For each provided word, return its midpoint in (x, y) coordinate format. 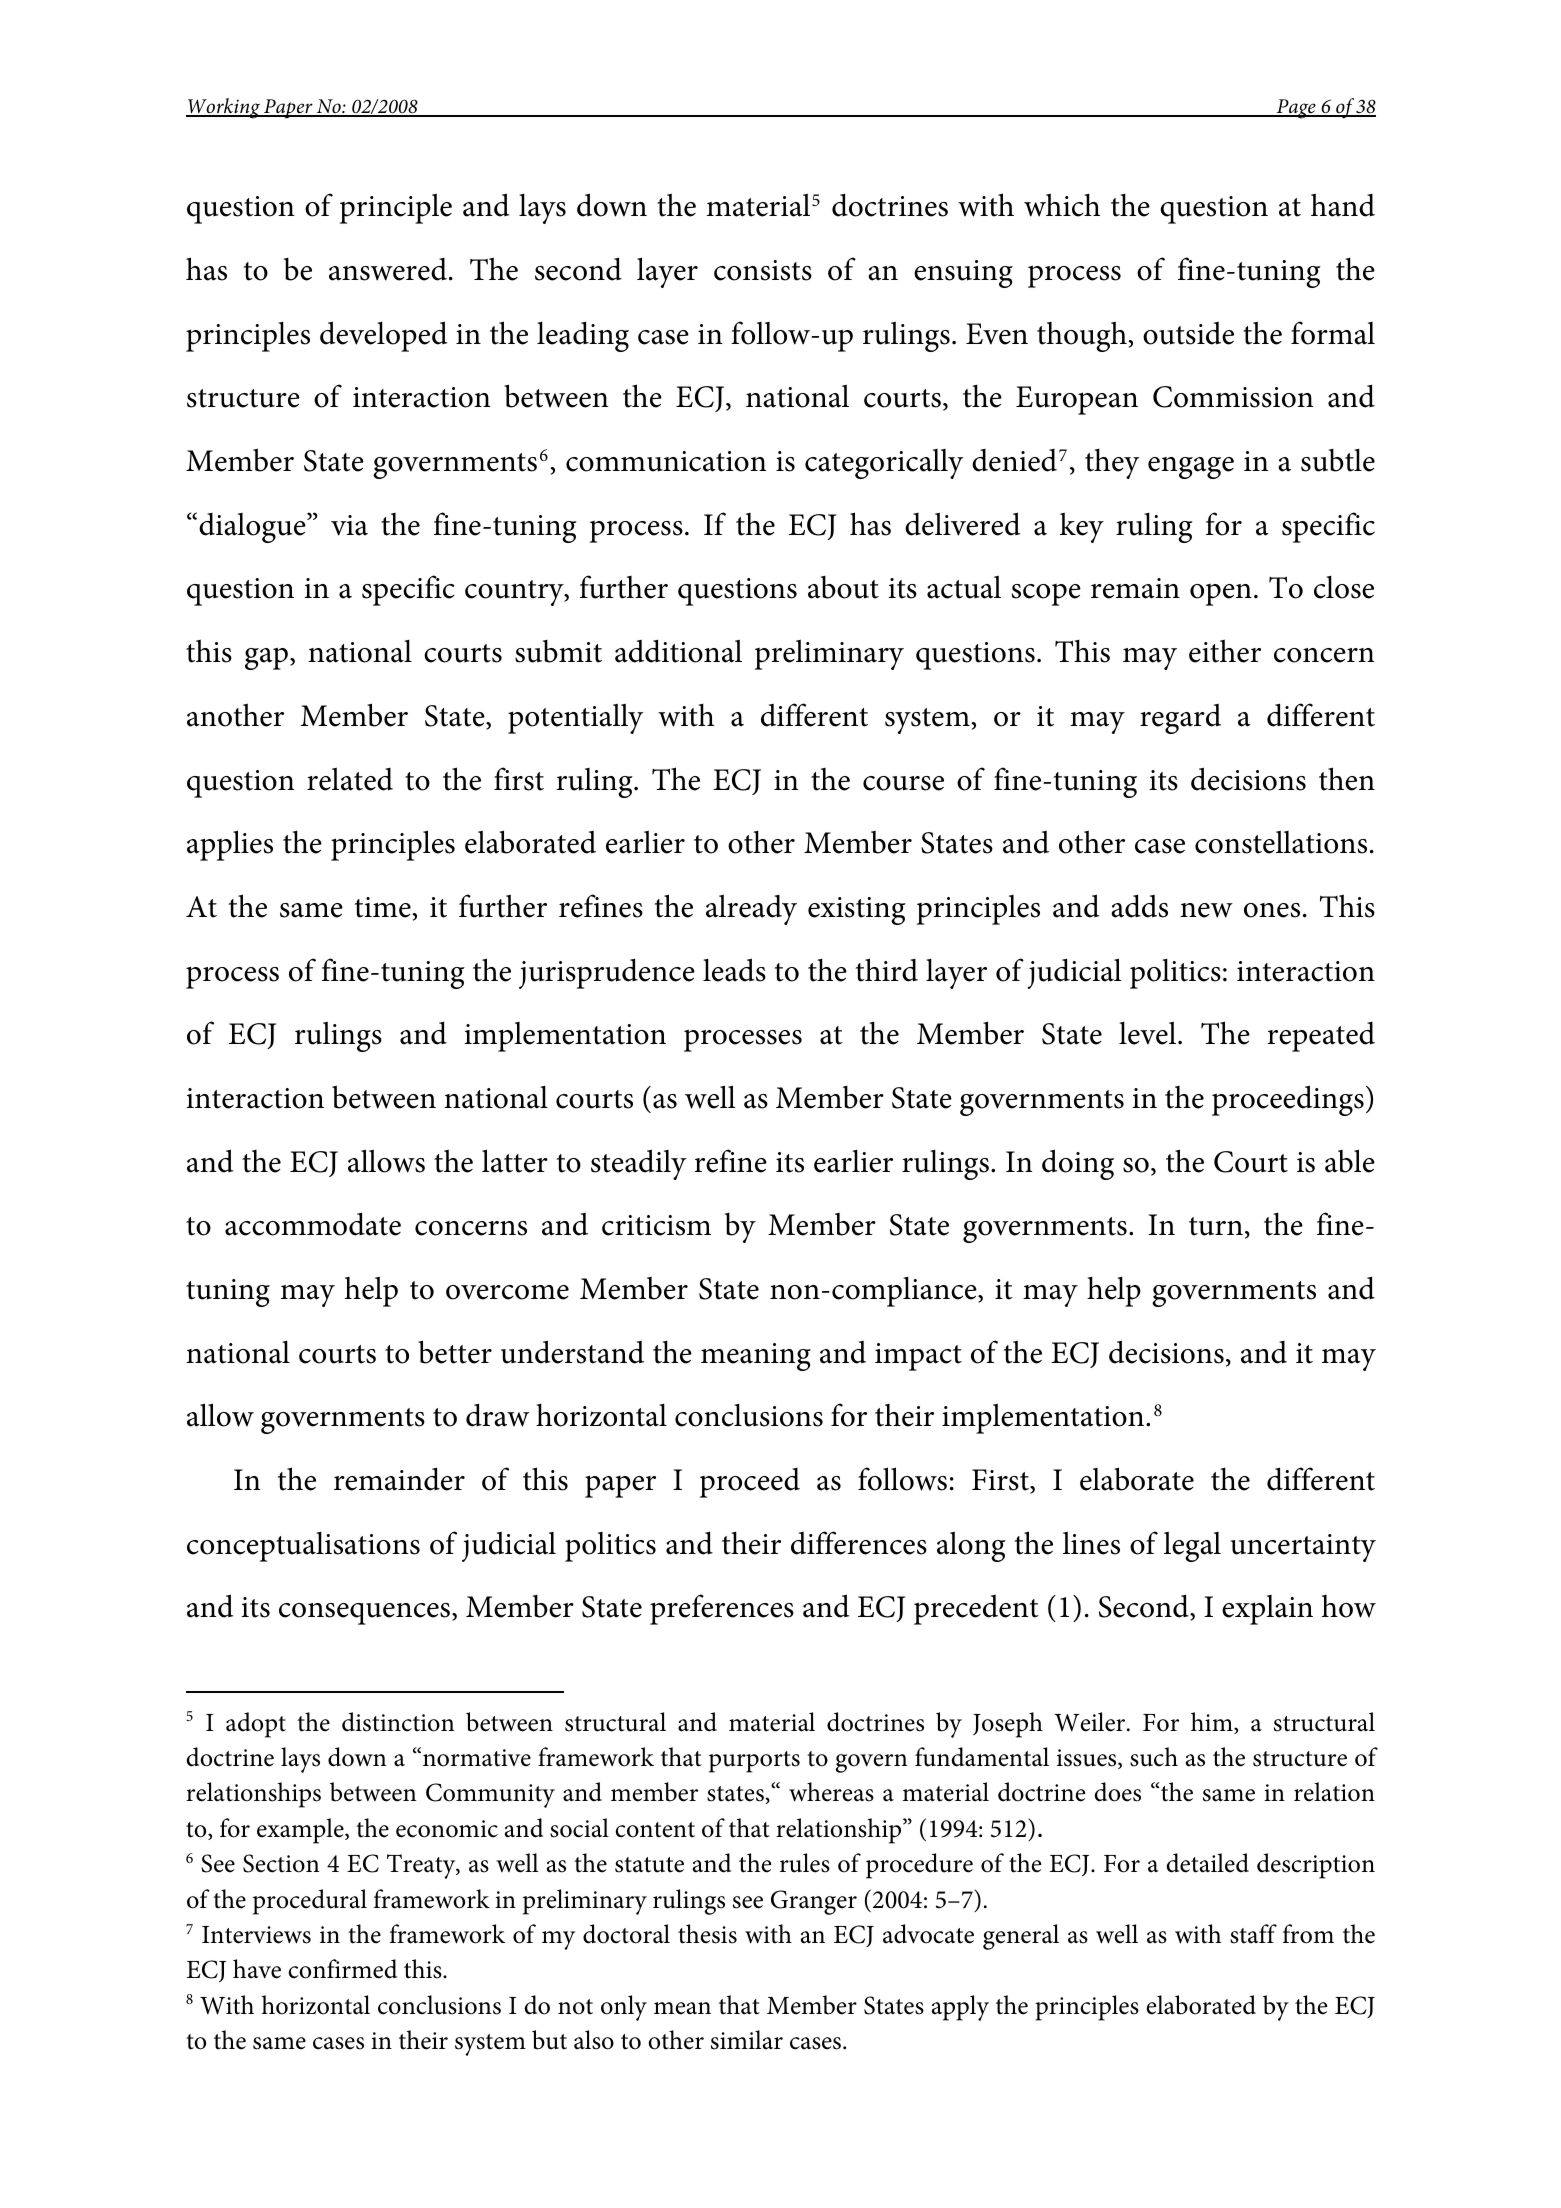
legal (1192, 1546)
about (843, 587)
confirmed (342, 1969)
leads (734, 970)
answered (388, 269)
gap (266, 658)
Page (1296, 109)
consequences (366, 1614)
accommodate (313, 1224)
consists (763, 270)
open (1221, 594)
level (1149, 1033)
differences (859, 1543)
